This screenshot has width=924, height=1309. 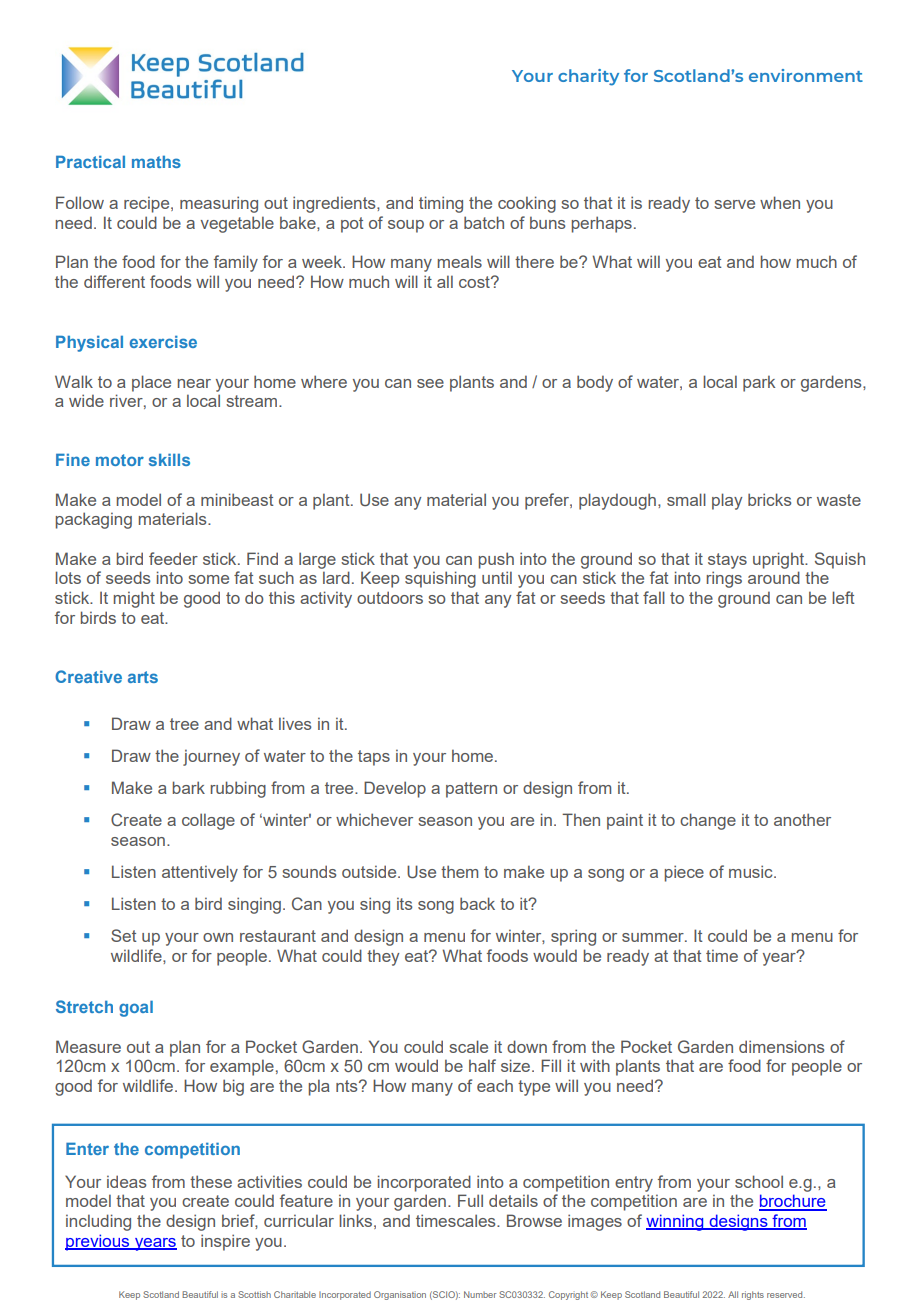 What do you see at coordinates (497, 577) in the screenshot?
I see `until` at bounding box center [497, 577].
